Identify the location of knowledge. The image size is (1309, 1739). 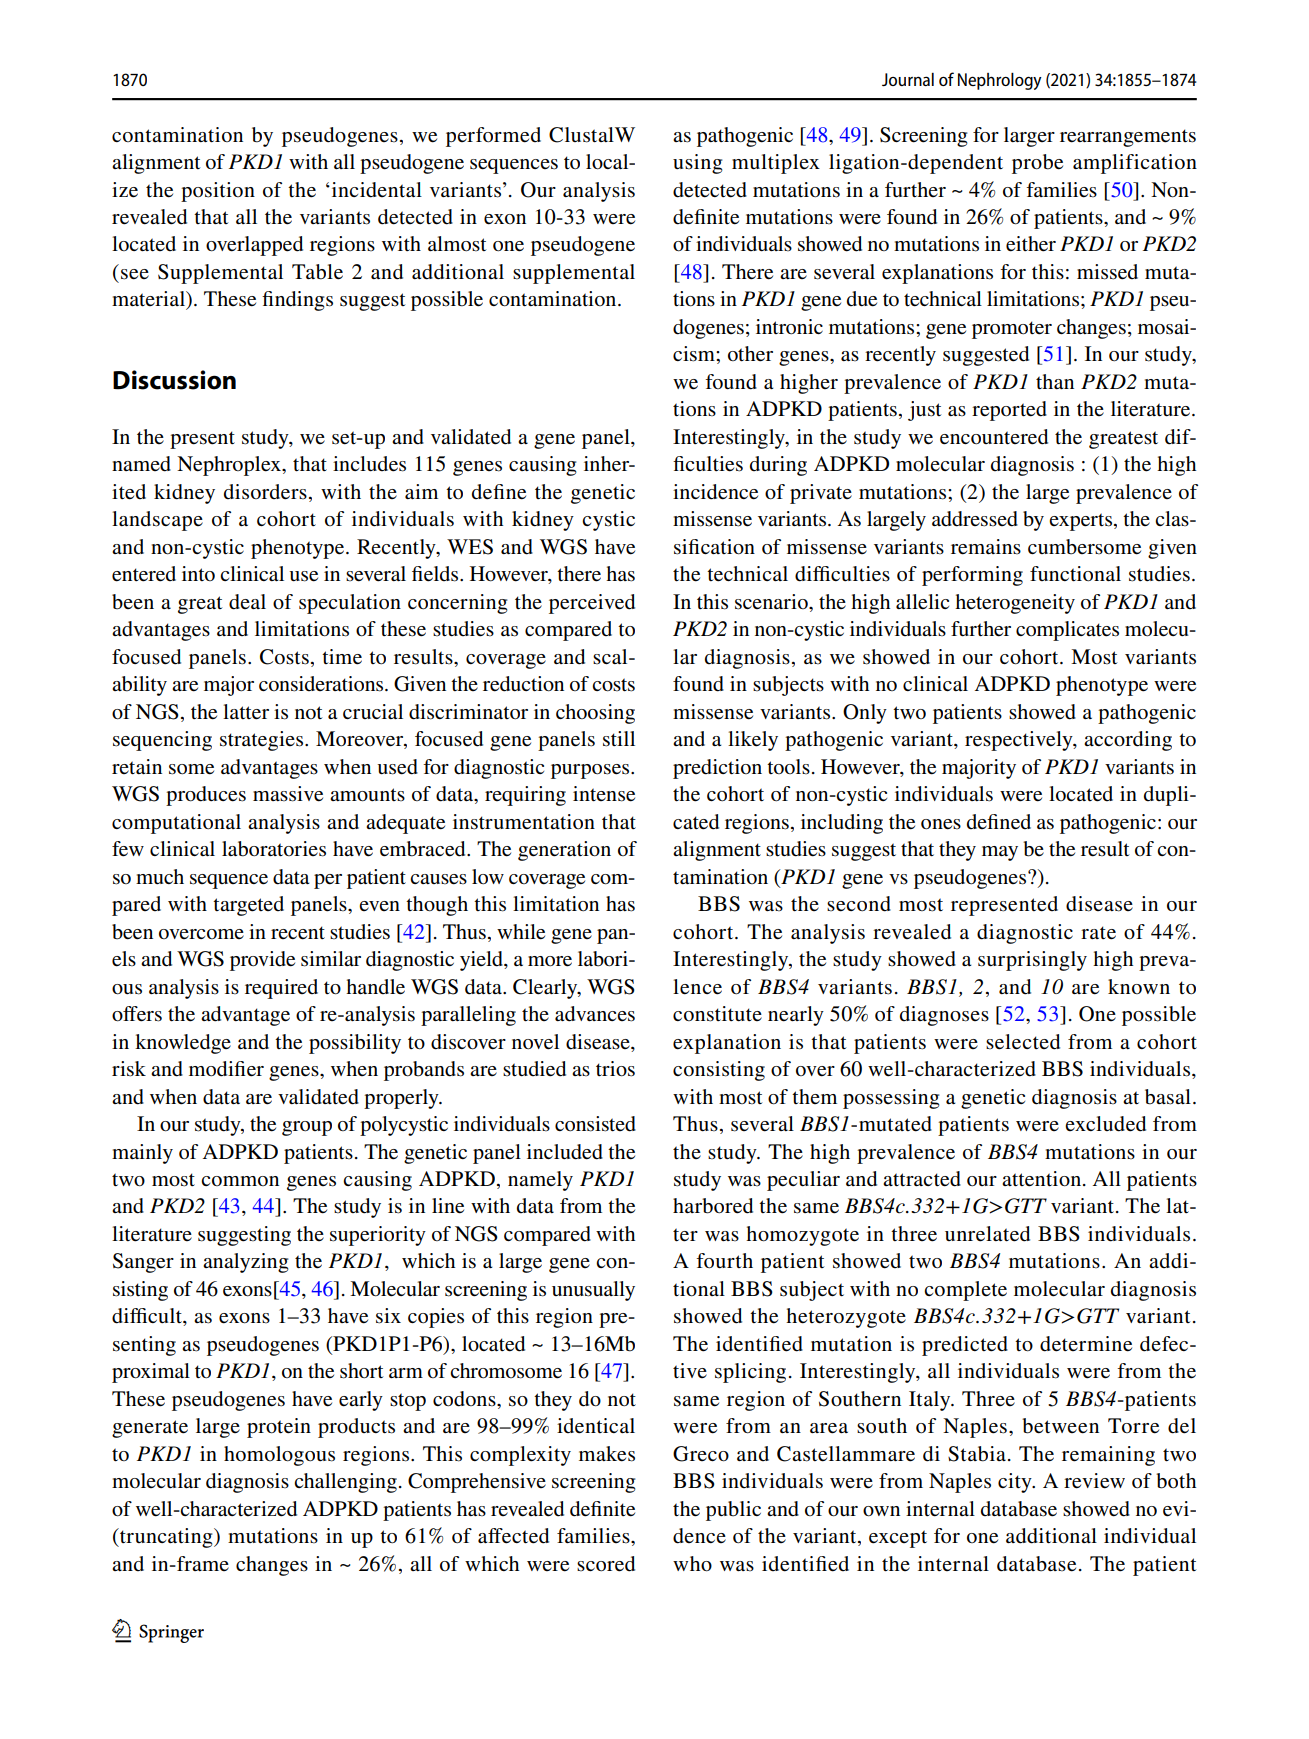
(183, 1044).
